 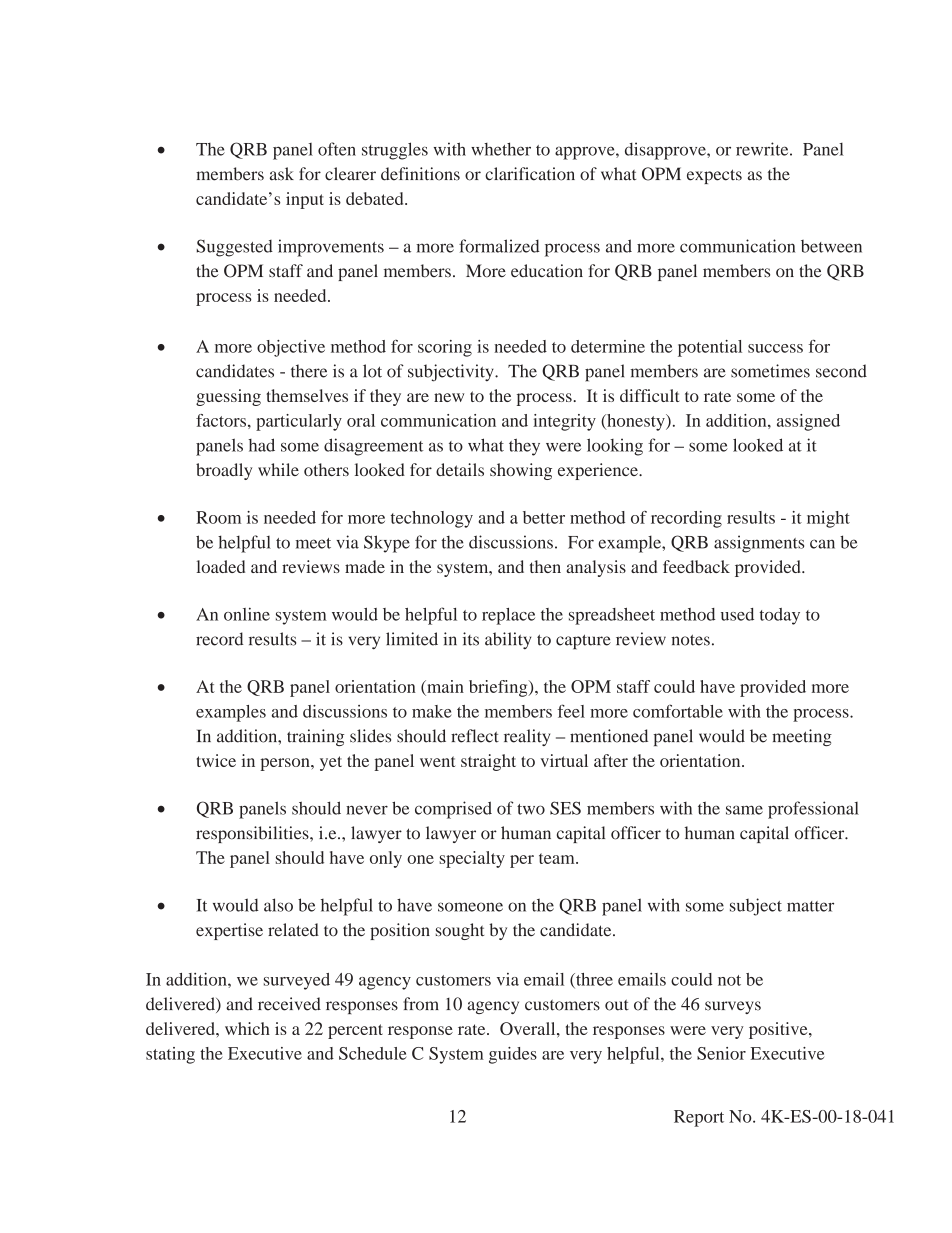 I want to click on showing, so click(x=521, y=471).
